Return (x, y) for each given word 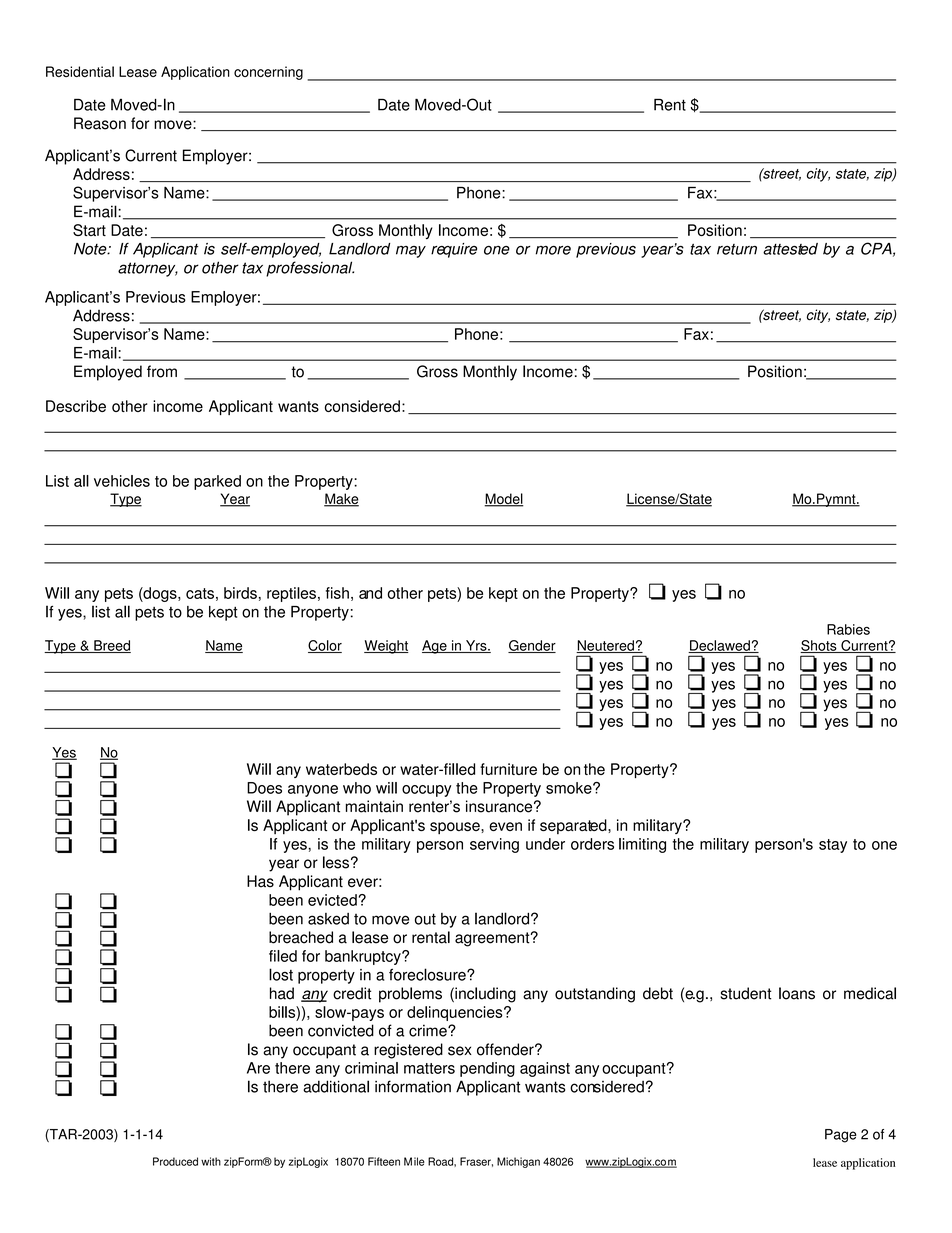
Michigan (518, 1162)
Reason (100, 123)
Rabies (848, 629)
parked (217, 482)
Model (504, 500)
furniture (508, 769)
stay (833, 846)
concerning (268, 73)
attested (790, 249)
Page (841, 1136)
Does (264, 788)
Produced (175, 1161)
